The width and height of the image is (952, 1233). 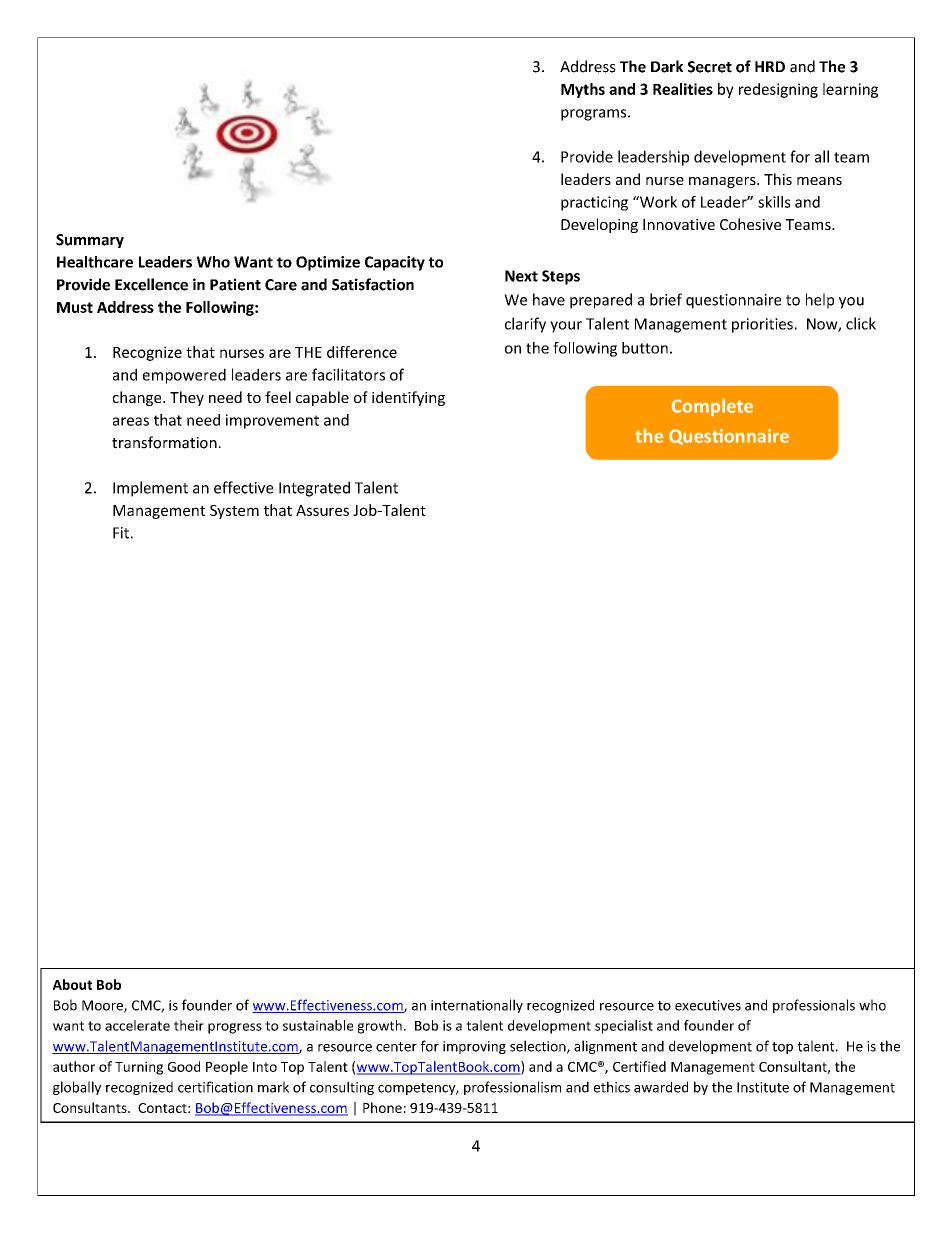 I want to click on Summary, so click(x=90, y=241).
